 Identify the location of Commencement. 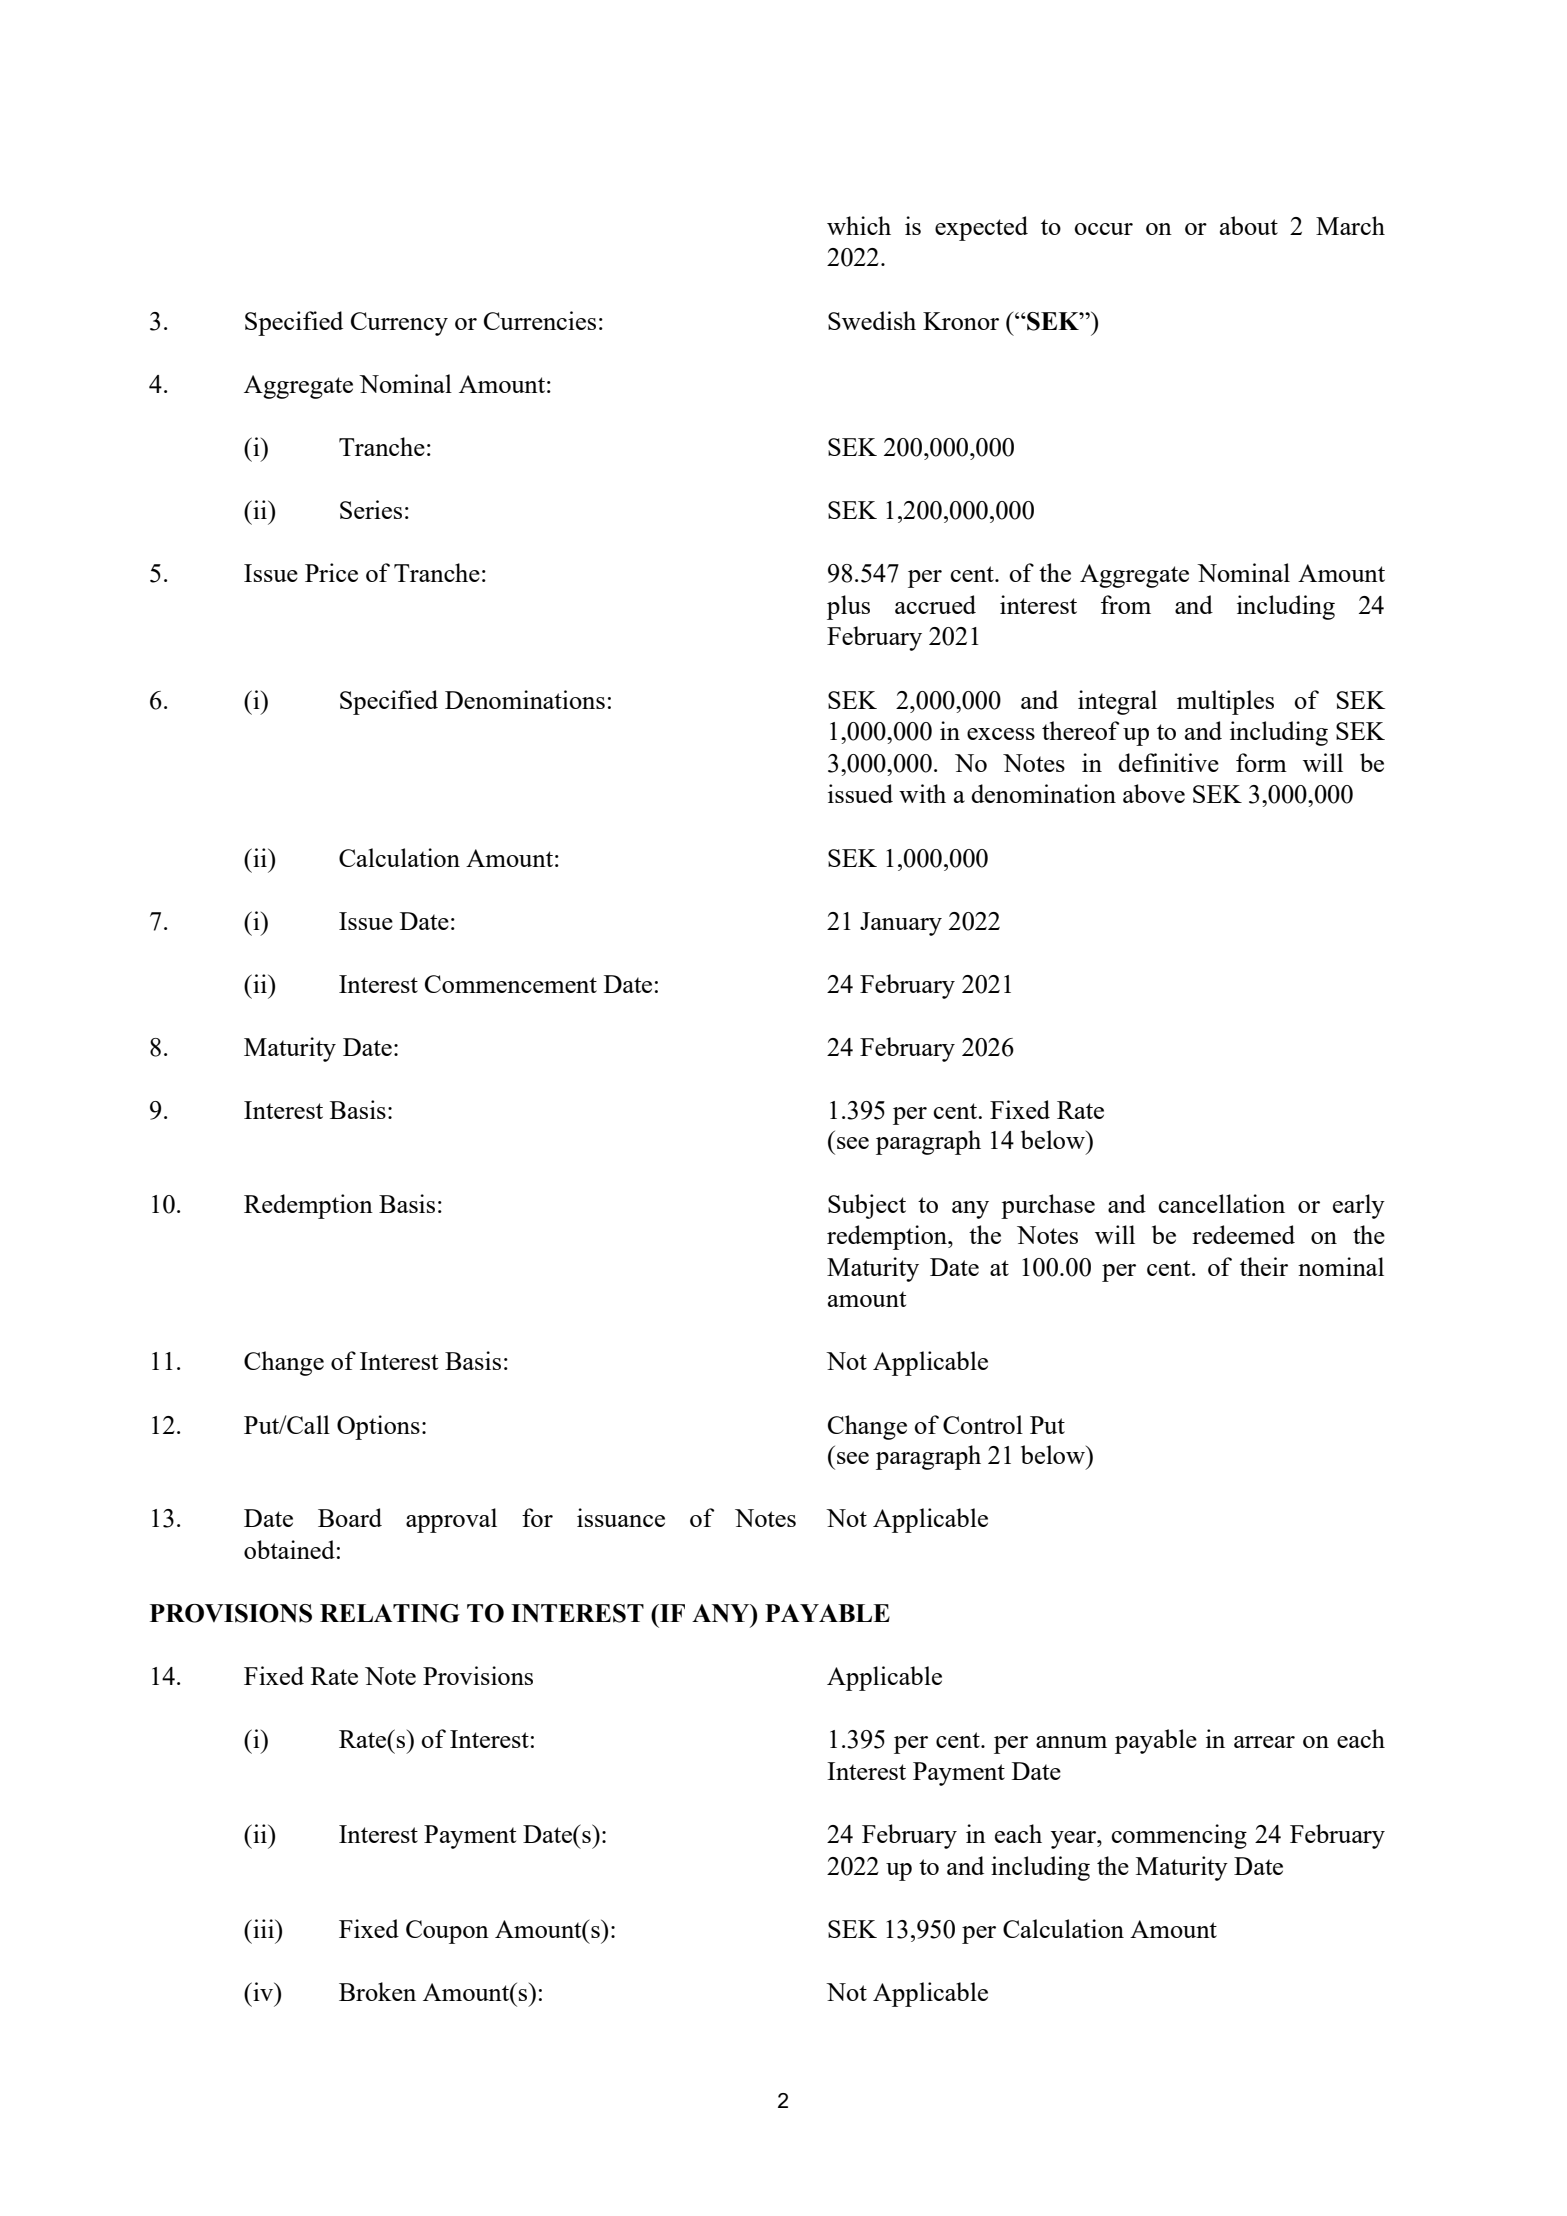
(511, 984).
